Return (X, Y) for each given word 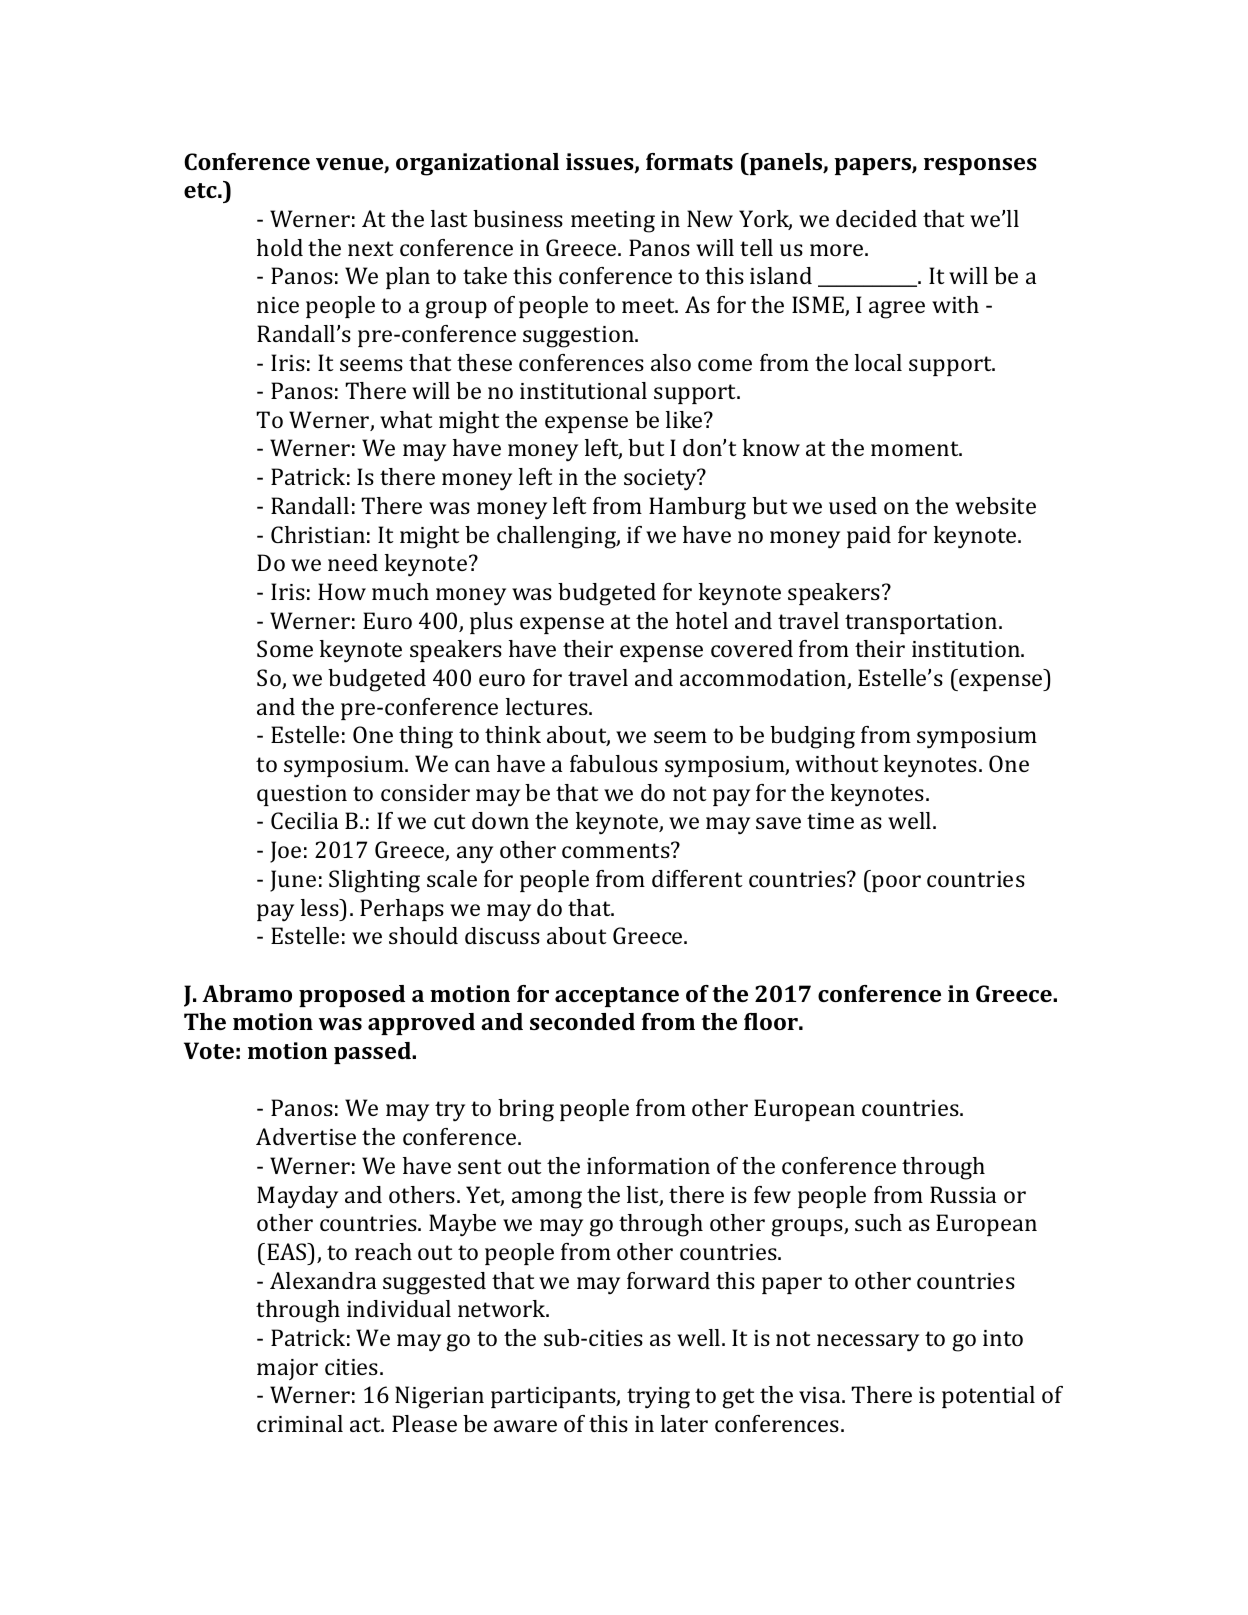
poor (895, 883)
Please (424, 1423)
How (342, 591)
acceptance (617, 997)
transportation (922, 623)
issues (601, 163)
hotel (702, 620)
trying (658, 1398)
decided (876, 218)
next (371, 248)
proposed (352, 996)
